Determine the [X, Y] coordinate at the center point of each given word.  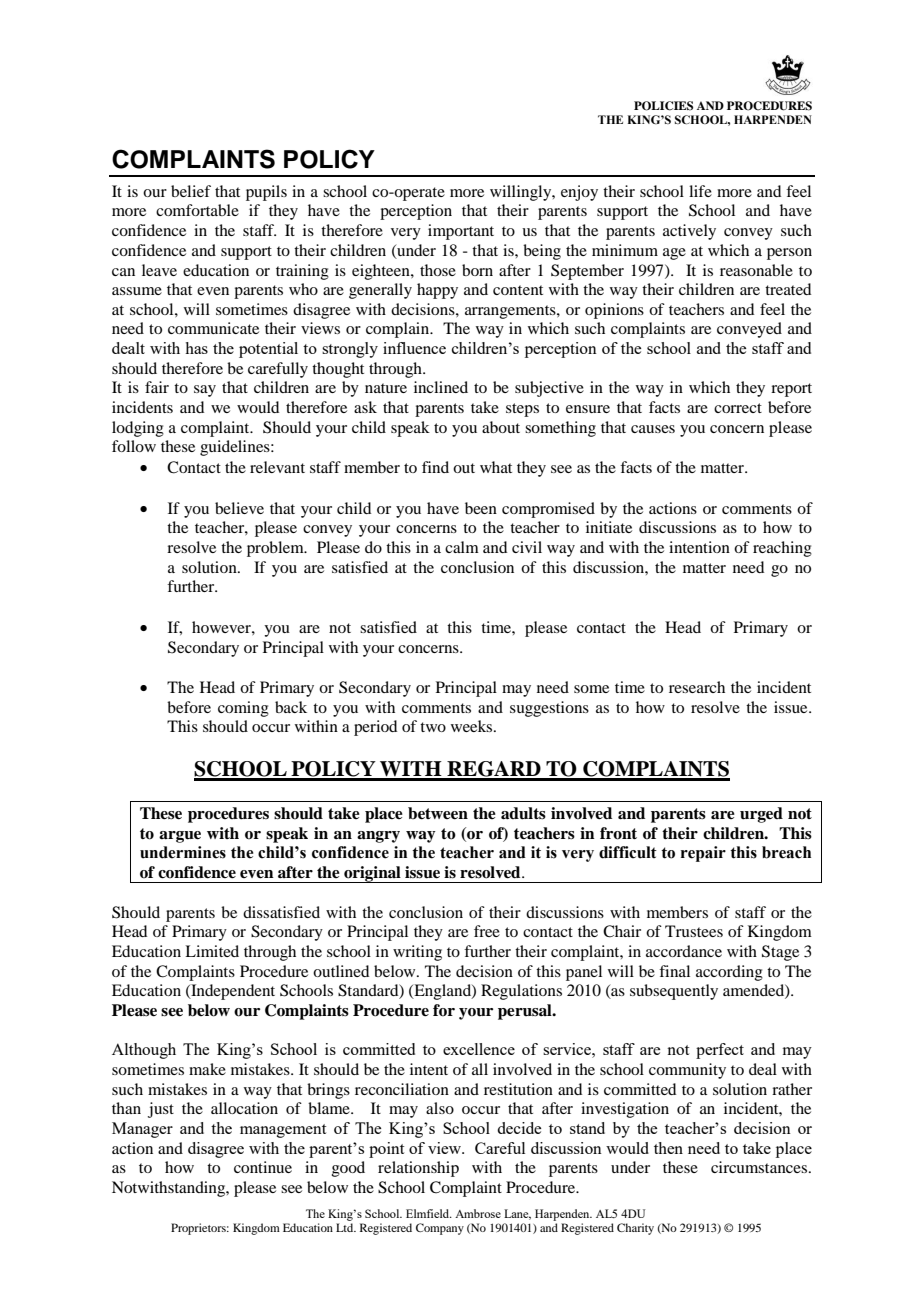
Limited [212, 951]
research [697, 687]
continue [263, 1167]
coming [243, 709]
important [461, 232]
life [700, 191]
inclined [441, 387]
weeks [473, 726]
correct [738, 408]
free [487, 931]
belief [191, 191]
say [205, 391]
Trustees [694, 931]
